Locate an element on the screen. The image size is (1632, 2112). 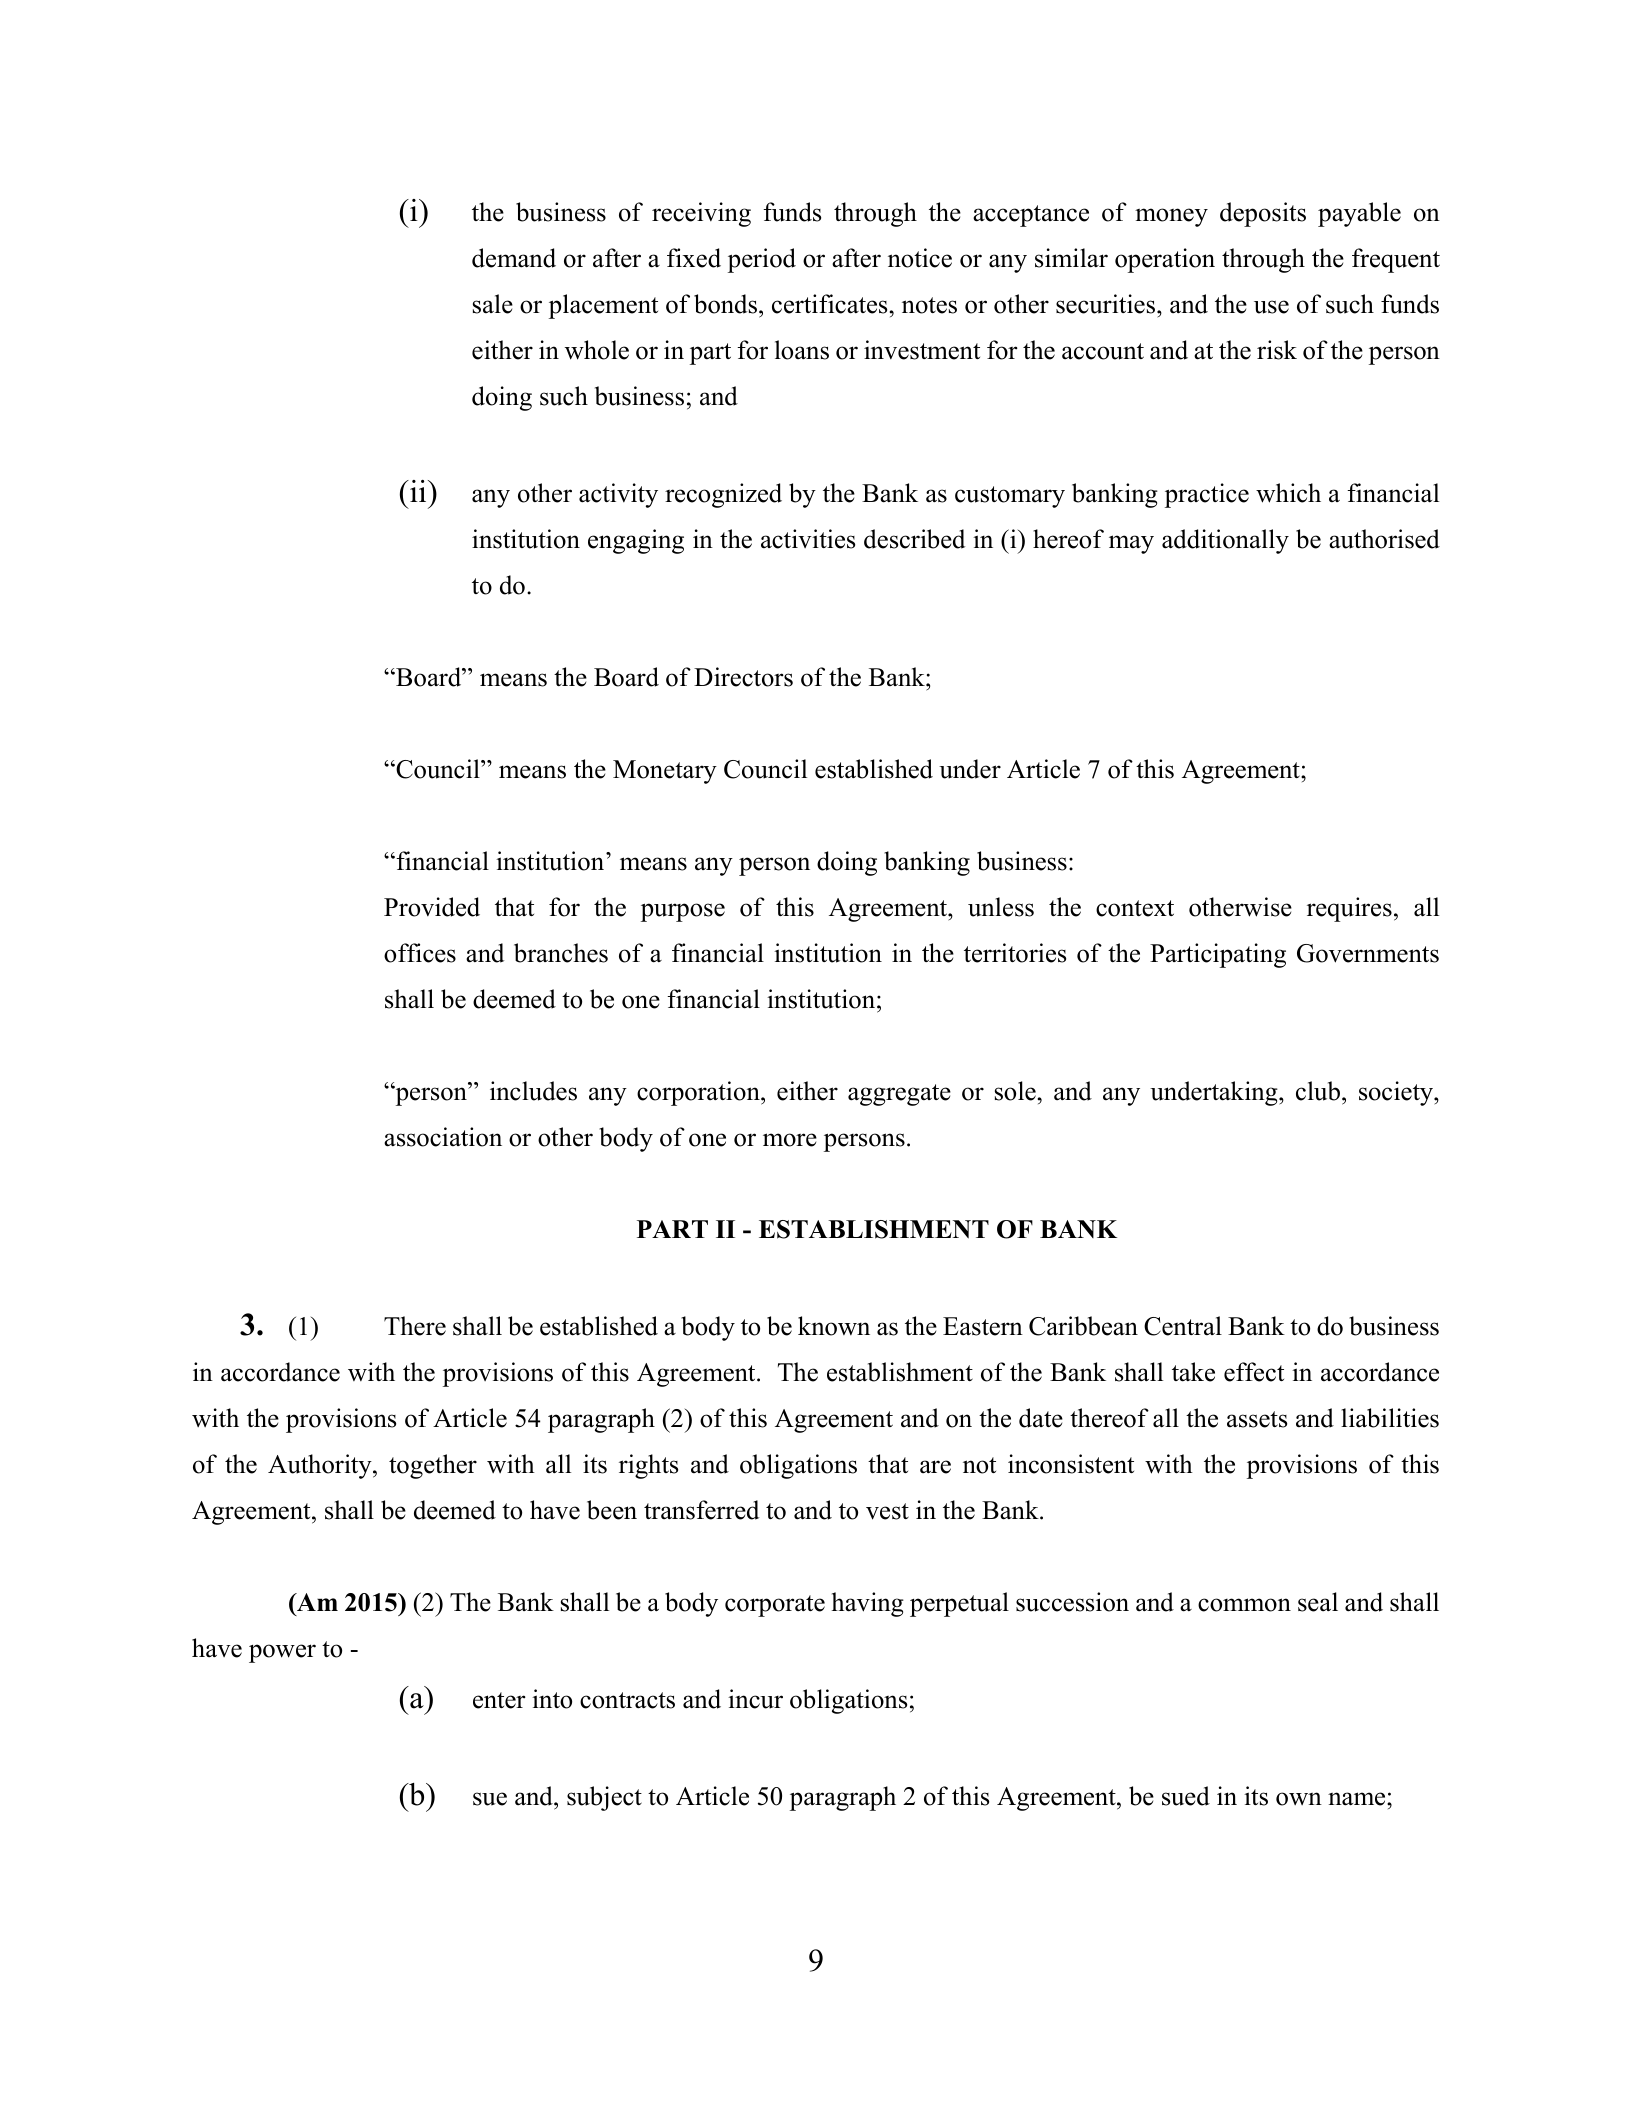
Governments is located at coordinates (1368, 953).
